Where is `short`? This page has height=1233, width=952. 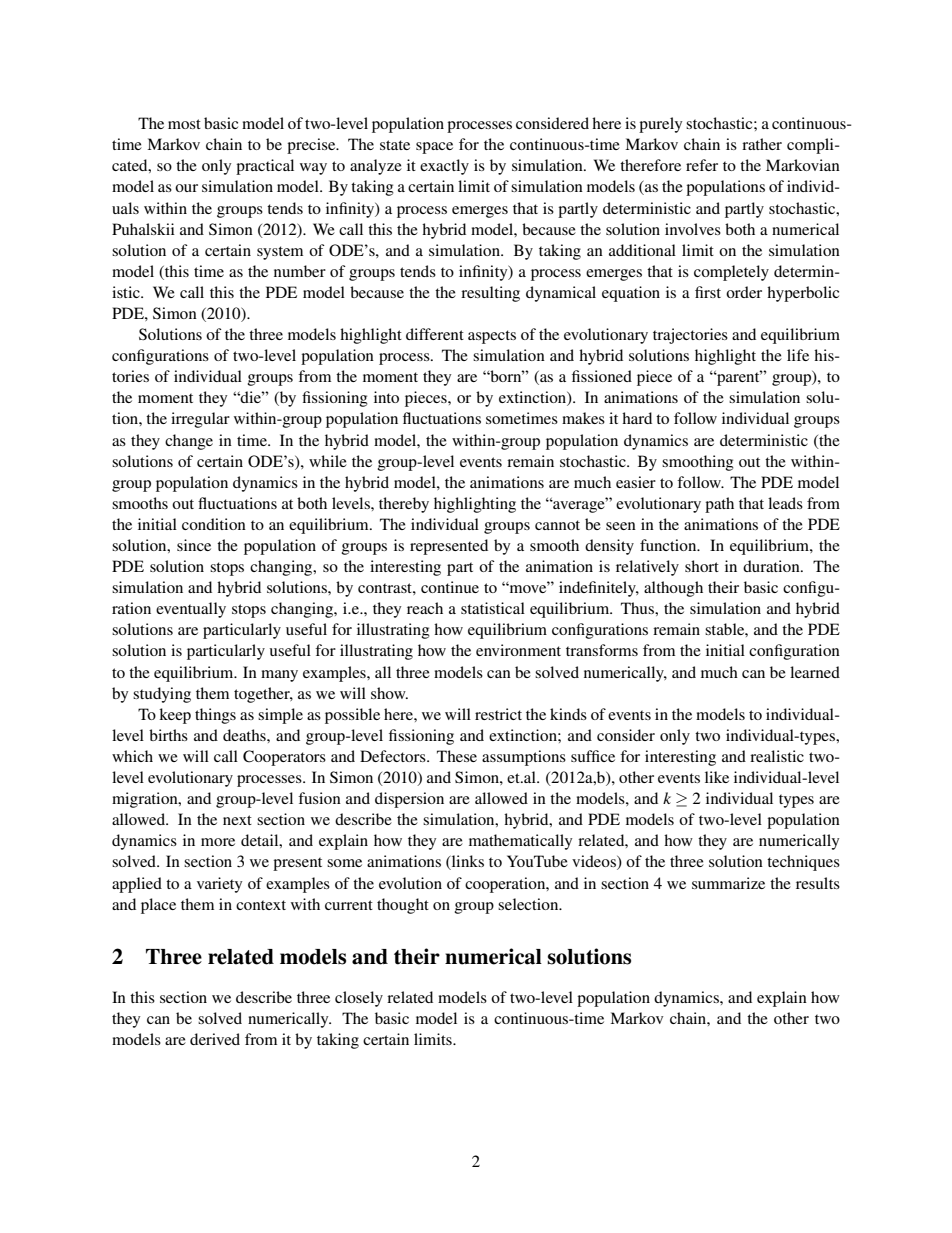
short is located at coordinates (702, 566).
